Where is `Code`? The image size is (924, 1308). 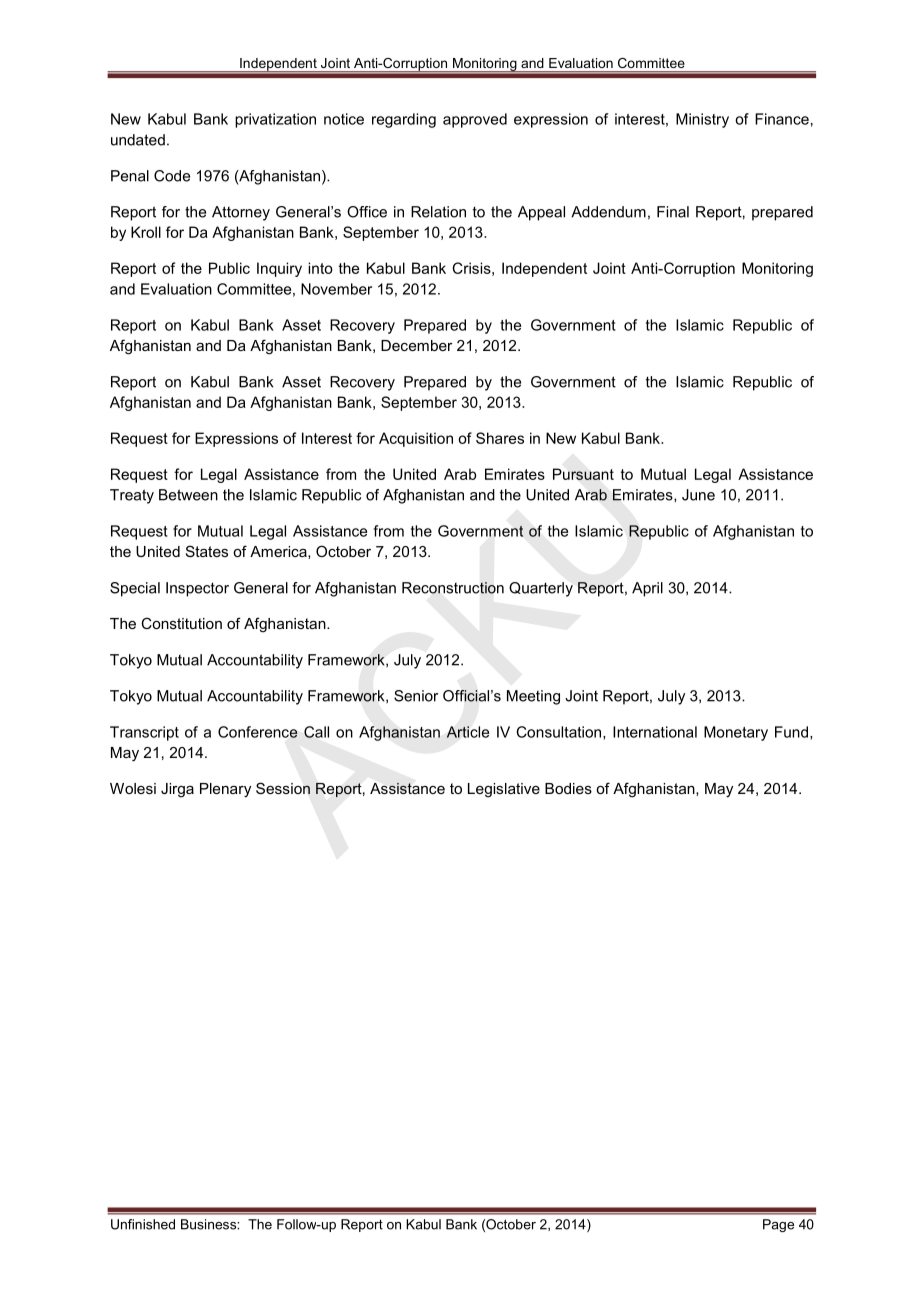
Code is located at coordinates (172, 176).
